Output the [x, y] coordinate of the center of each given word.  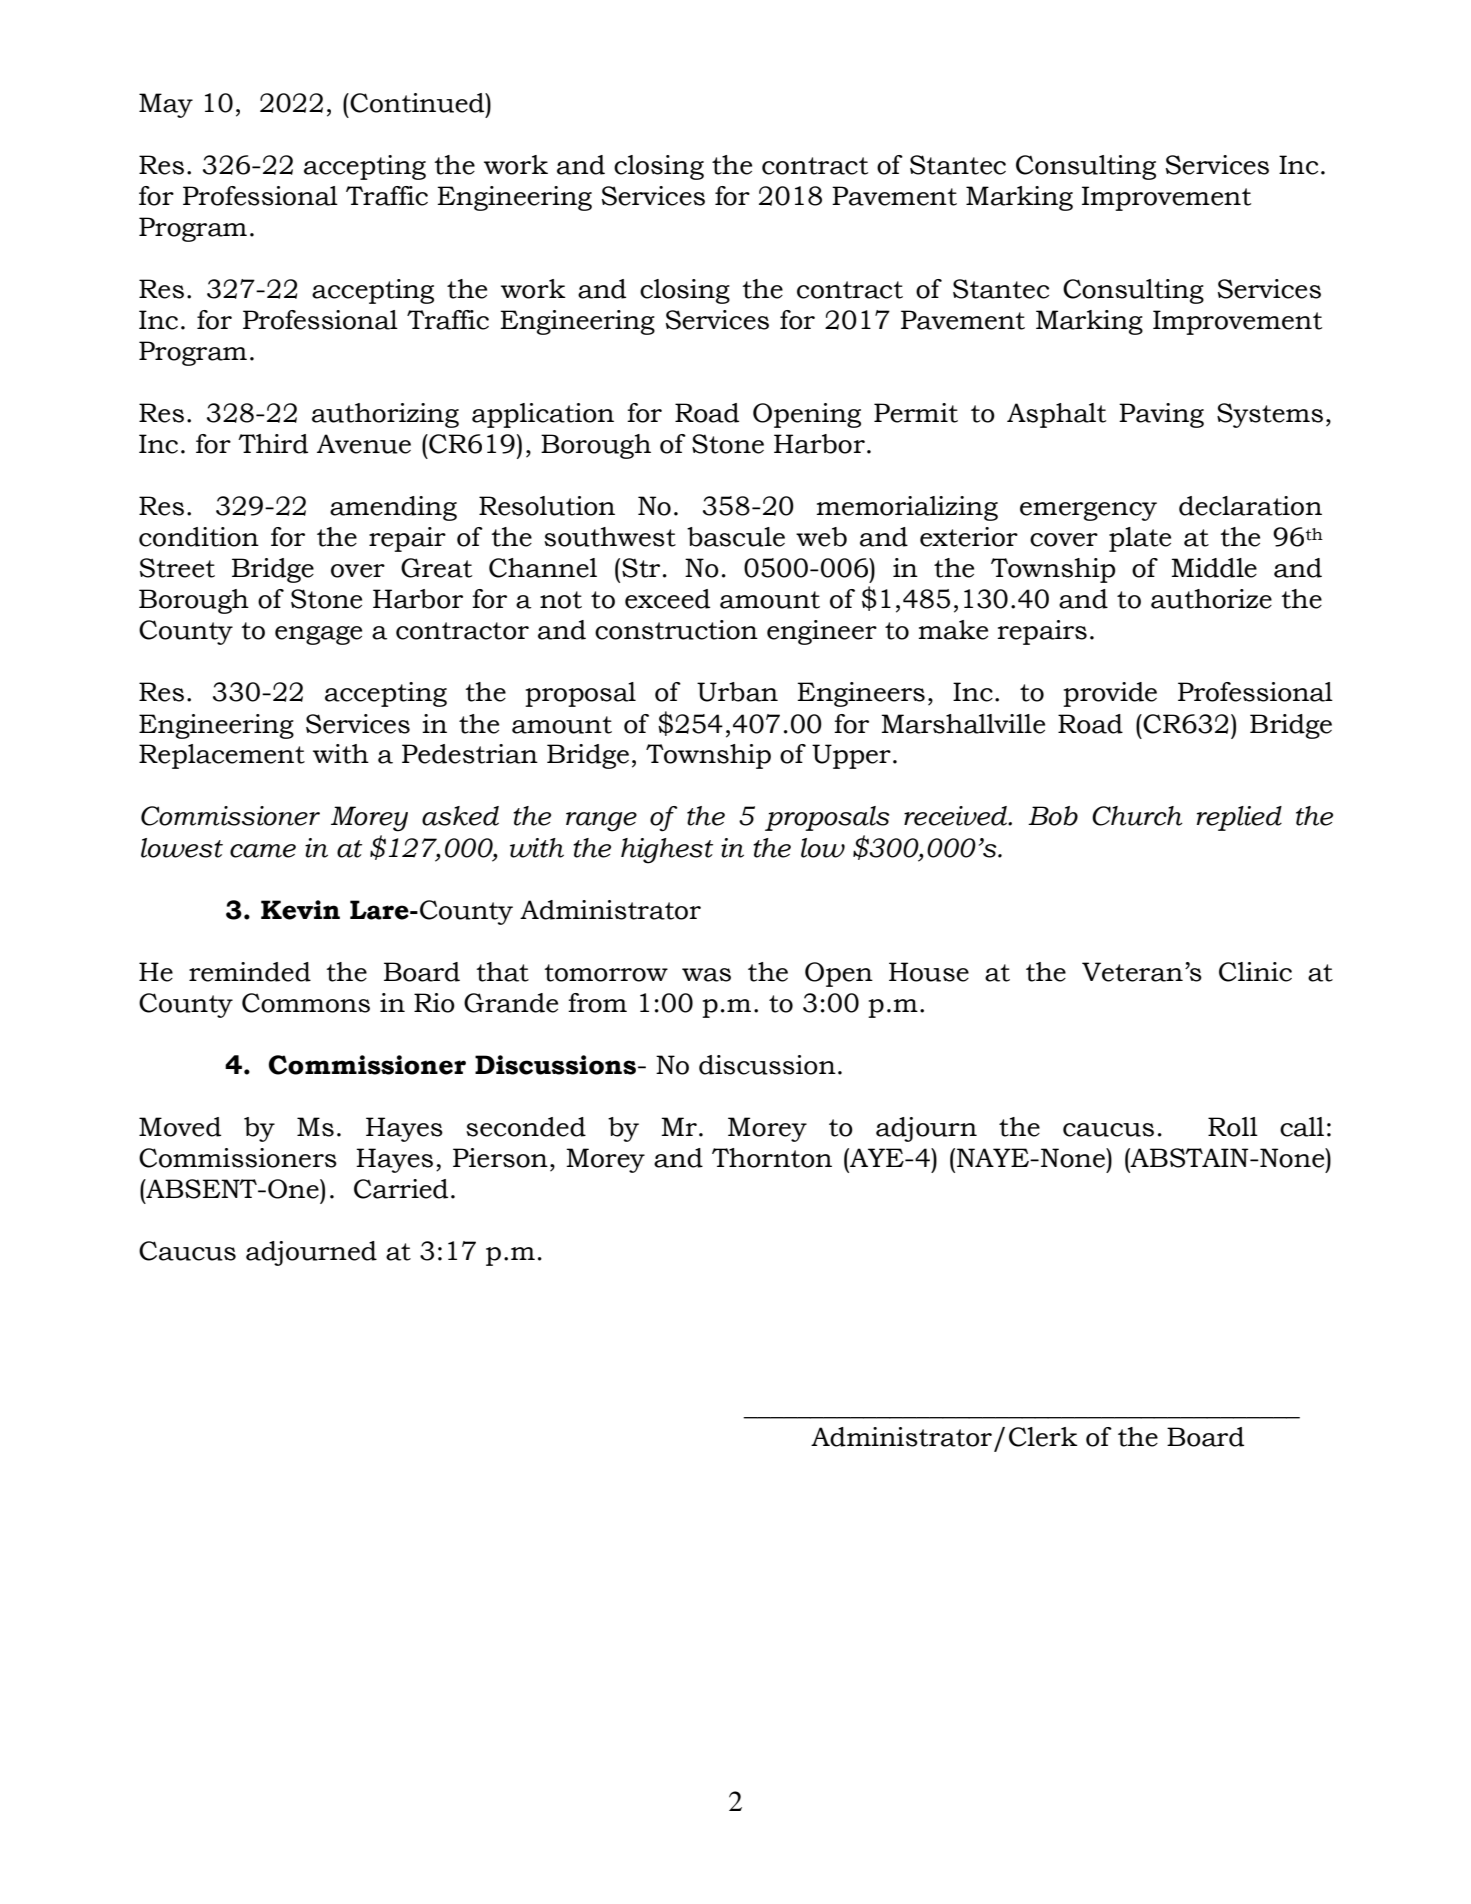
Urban [737, 692]
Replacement [222, 756]
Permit [916, 413]
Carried [401, 1189]
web [821, 537]
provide [1110, 694]
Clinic [1255, 972]
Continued [418, 103]
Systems [1270, 415]
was [706, 975]
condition [199, 537]
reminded [250, 972]
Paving [1161, 415]
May [166, 105]
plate [1140, 539]
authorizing [385, 415]
